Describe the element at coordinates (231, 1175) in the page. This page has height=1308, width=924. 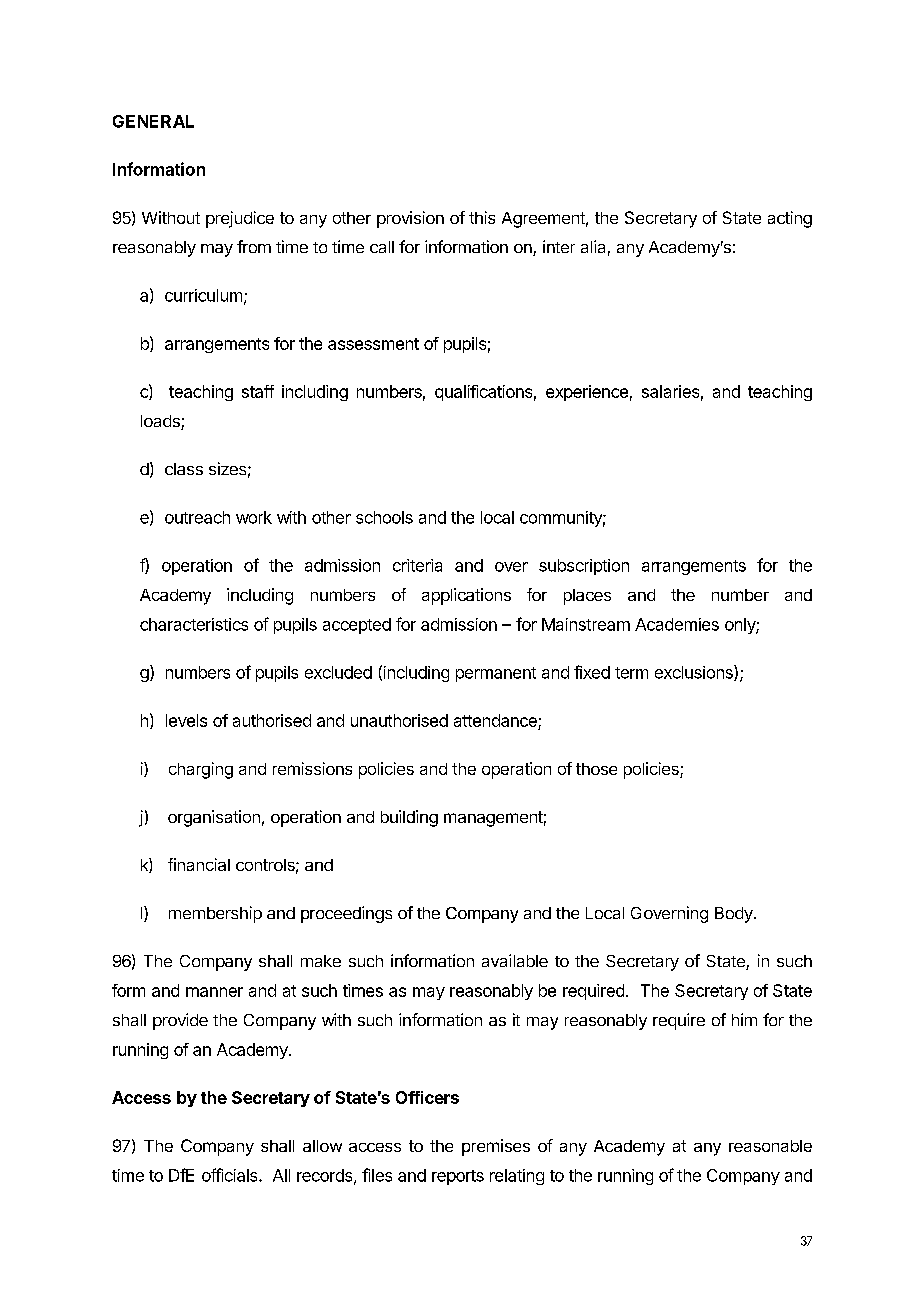
I see `officials` at that location.
